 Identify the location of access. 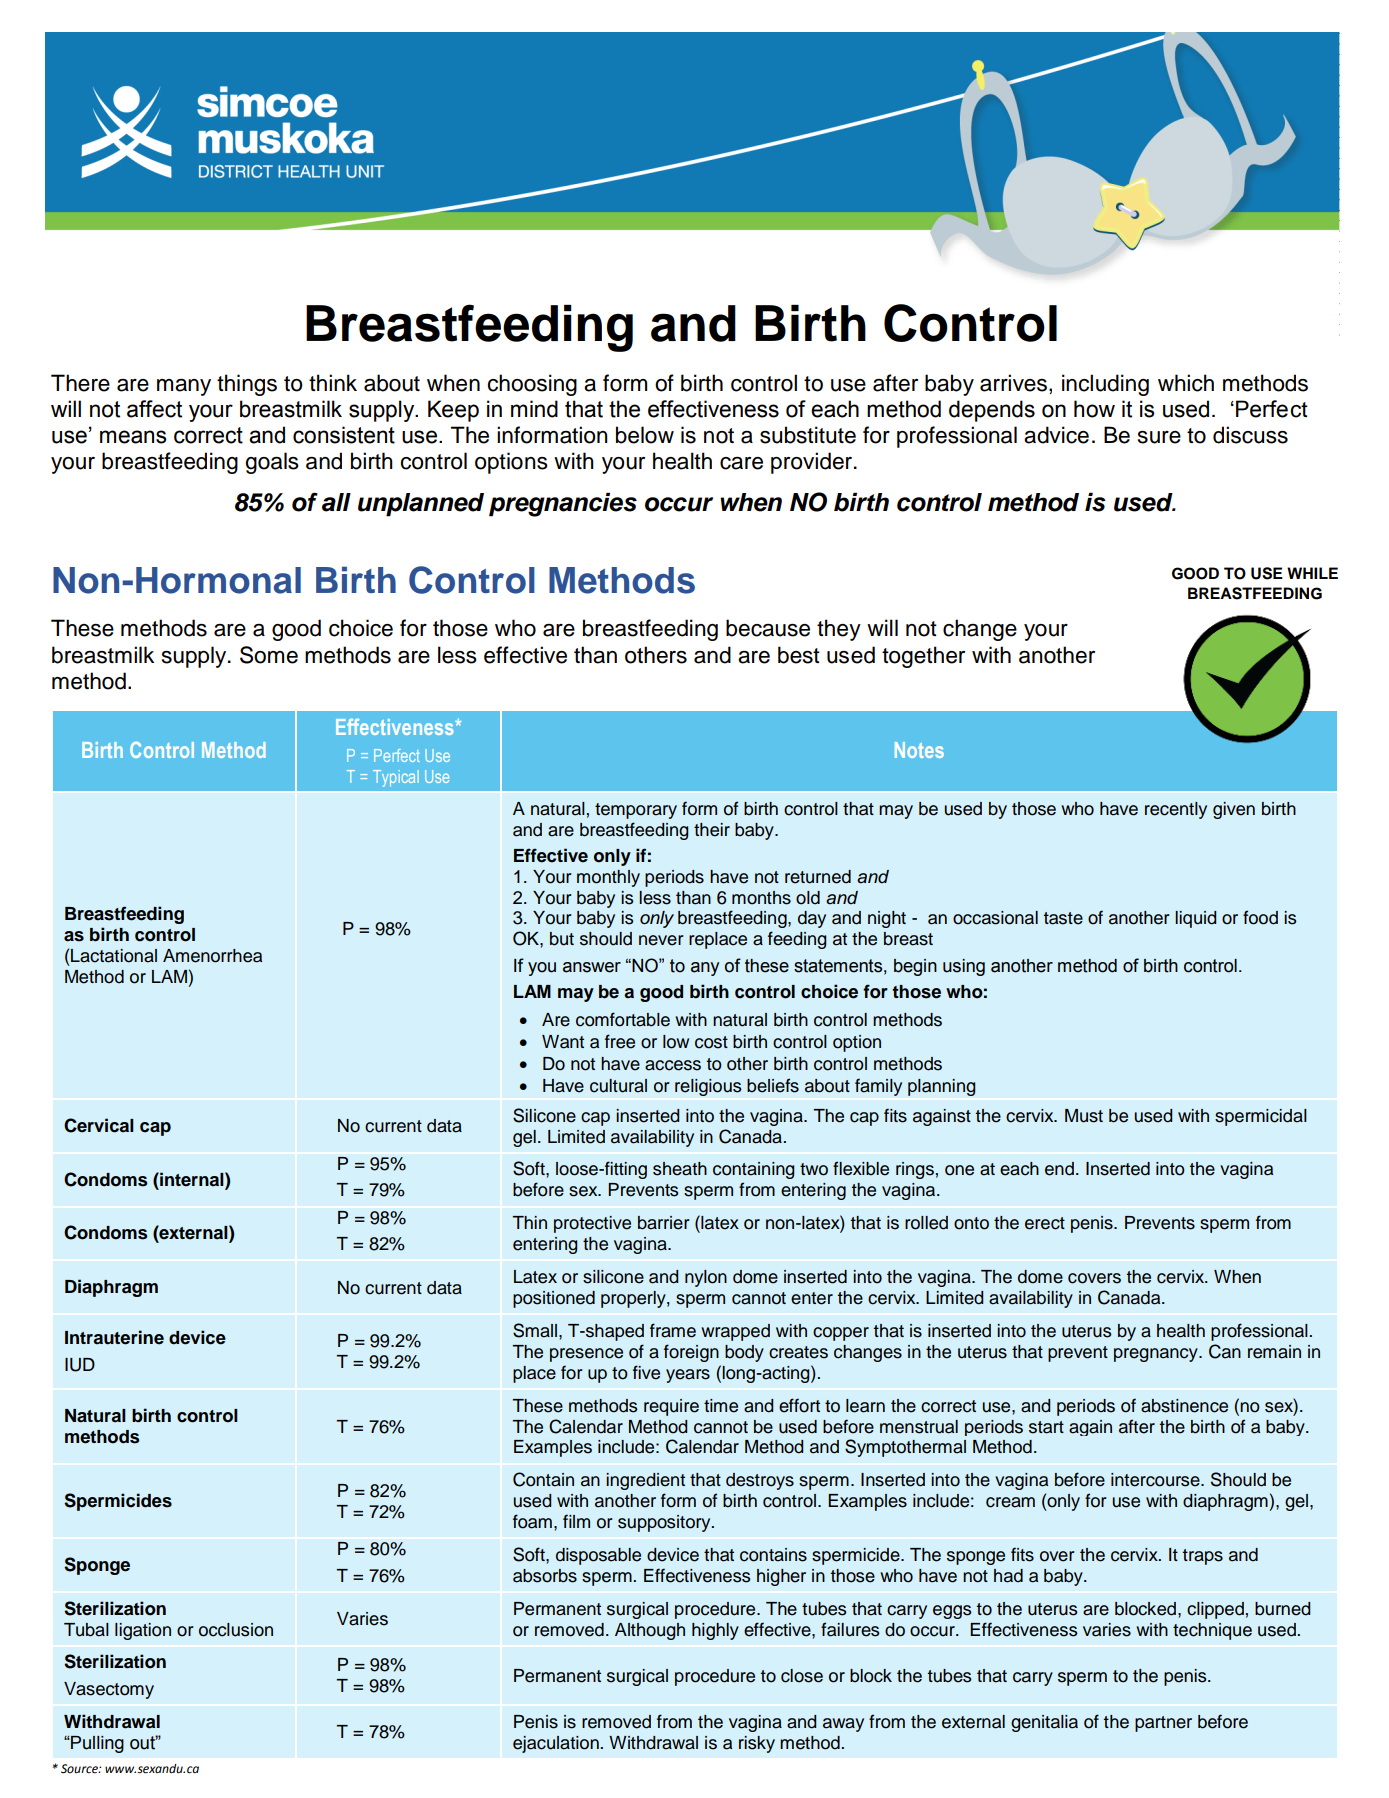
(673, 1065).
